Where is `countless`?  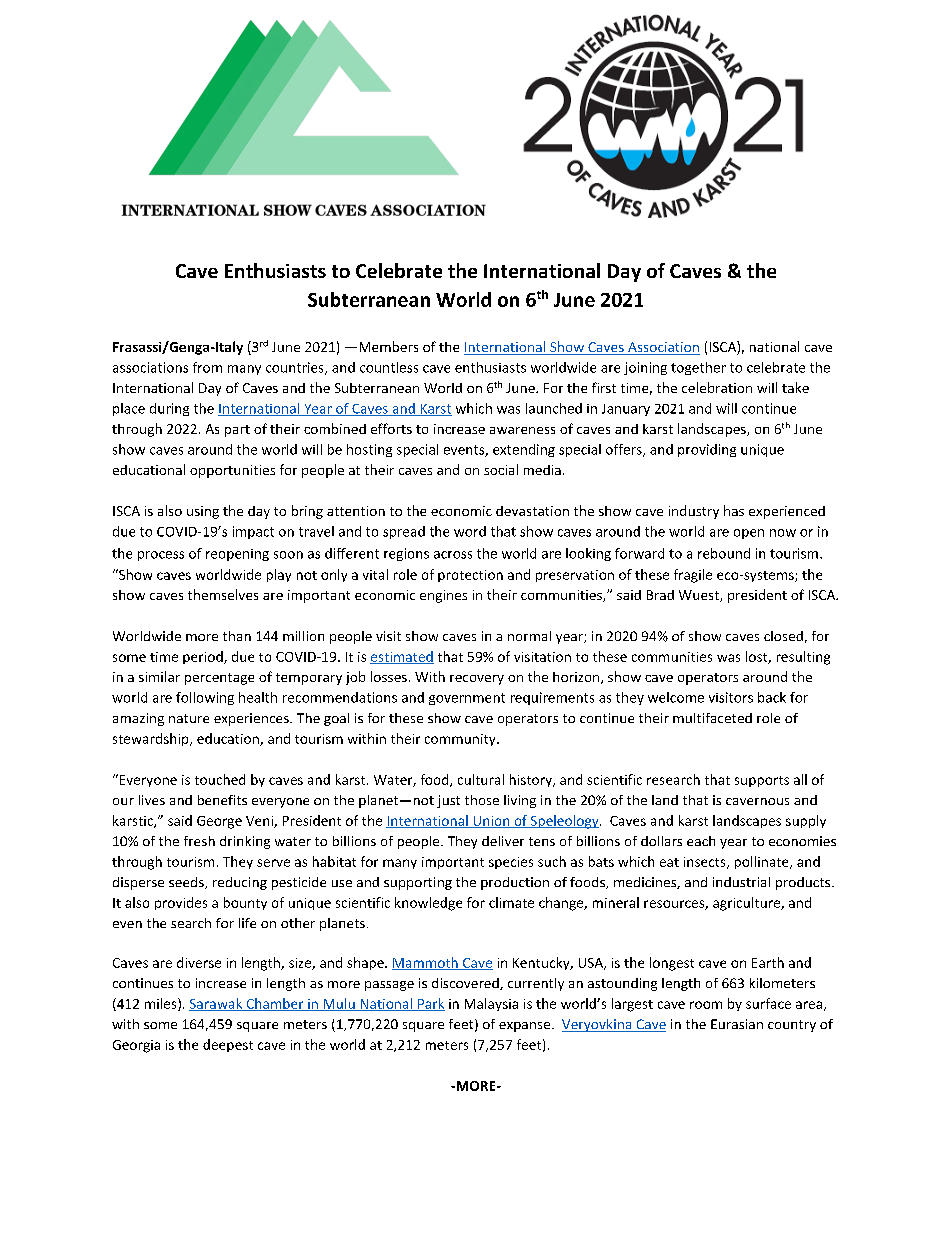 countless is located at coordinates (389, 367).
